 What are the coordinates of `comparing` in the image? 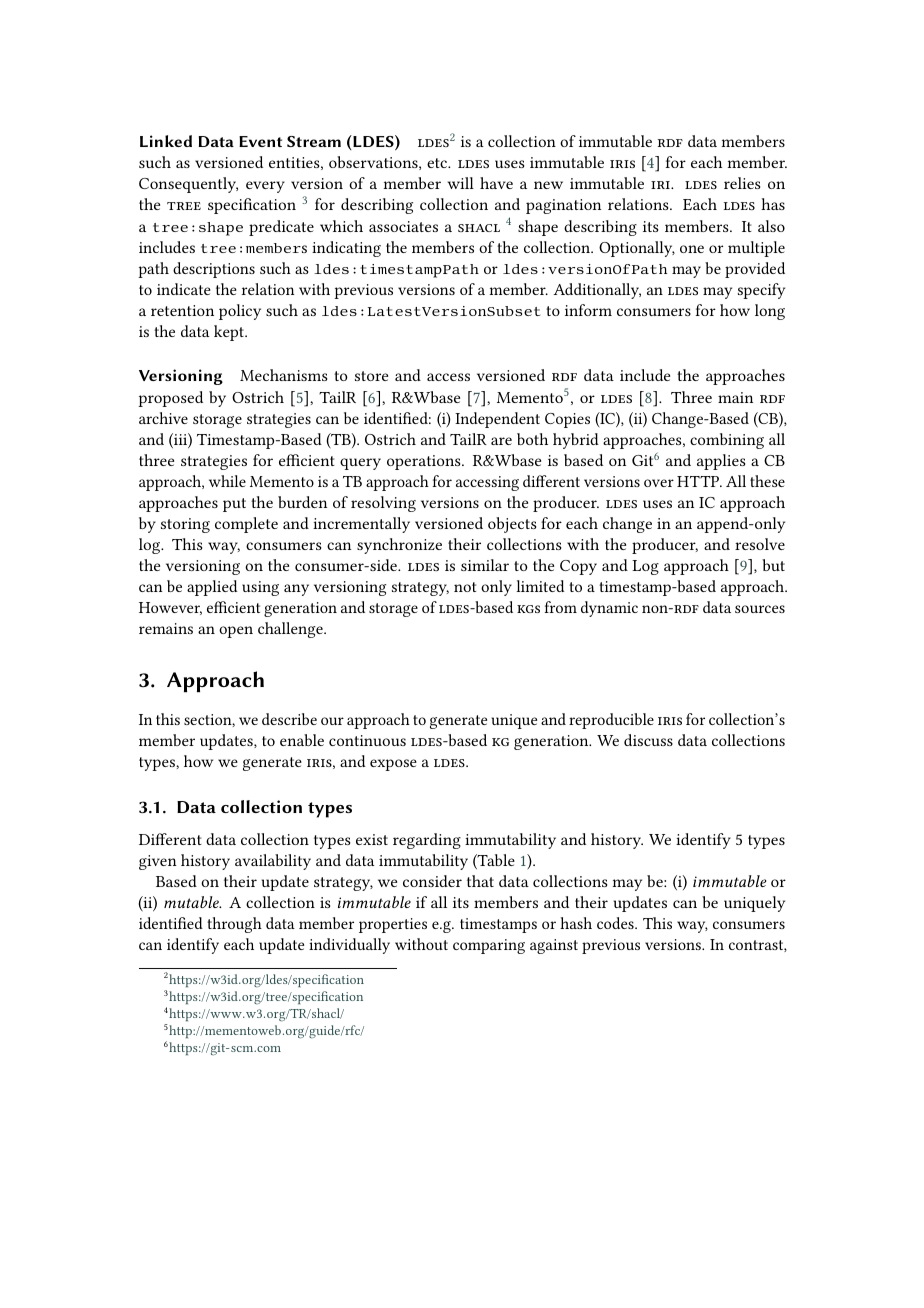 It's located at (489, 946).
